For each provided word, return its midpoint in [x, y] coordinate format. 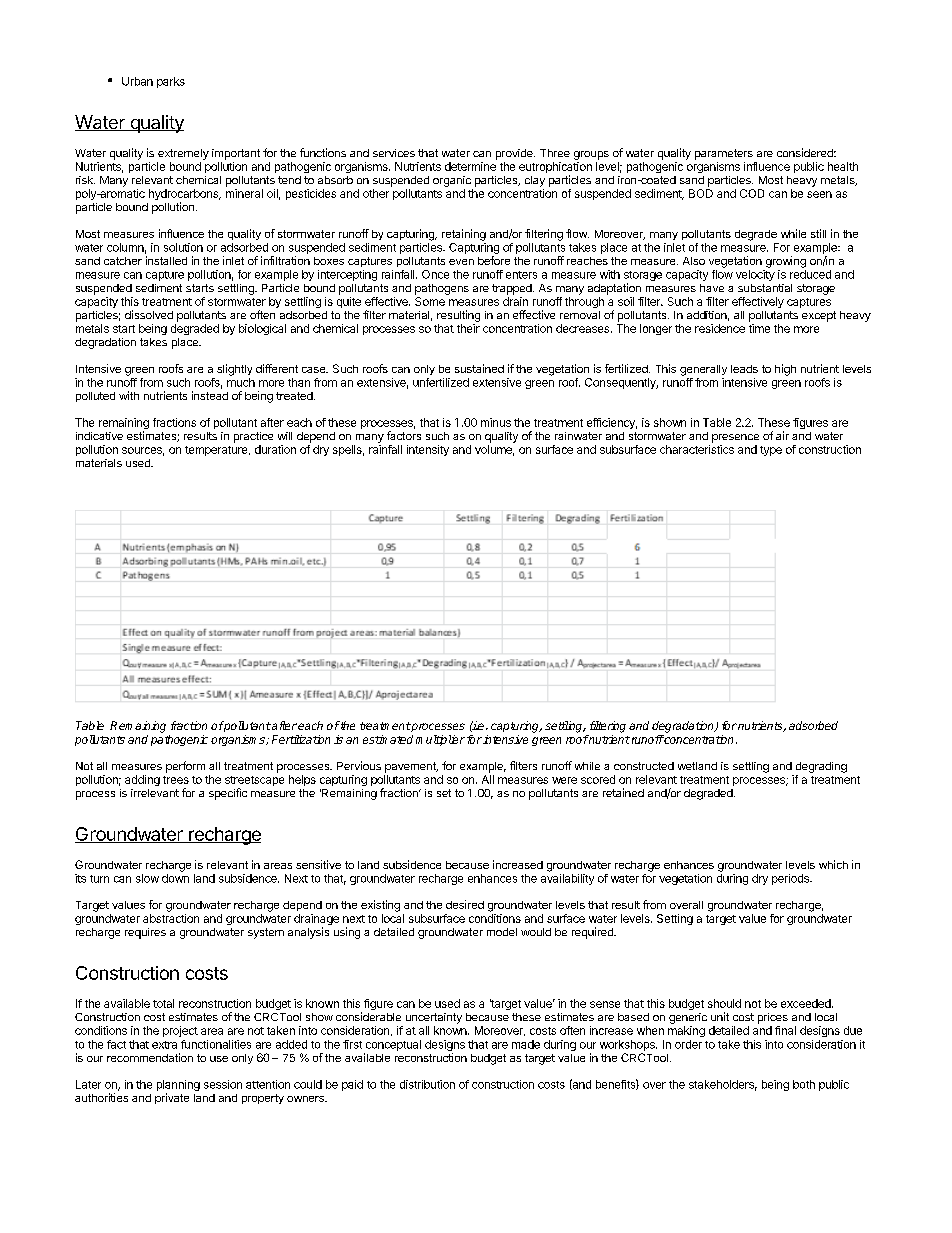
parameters [724, 154]
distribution [427, 1084]
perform [185, 767]
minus [496, 422]
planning [178, 1087]
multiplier [440, 740]
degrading [821, 767]
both [804, 1084]
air [782, 435]
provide [515, 154]
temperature [217, 451]
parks [171, 82]
